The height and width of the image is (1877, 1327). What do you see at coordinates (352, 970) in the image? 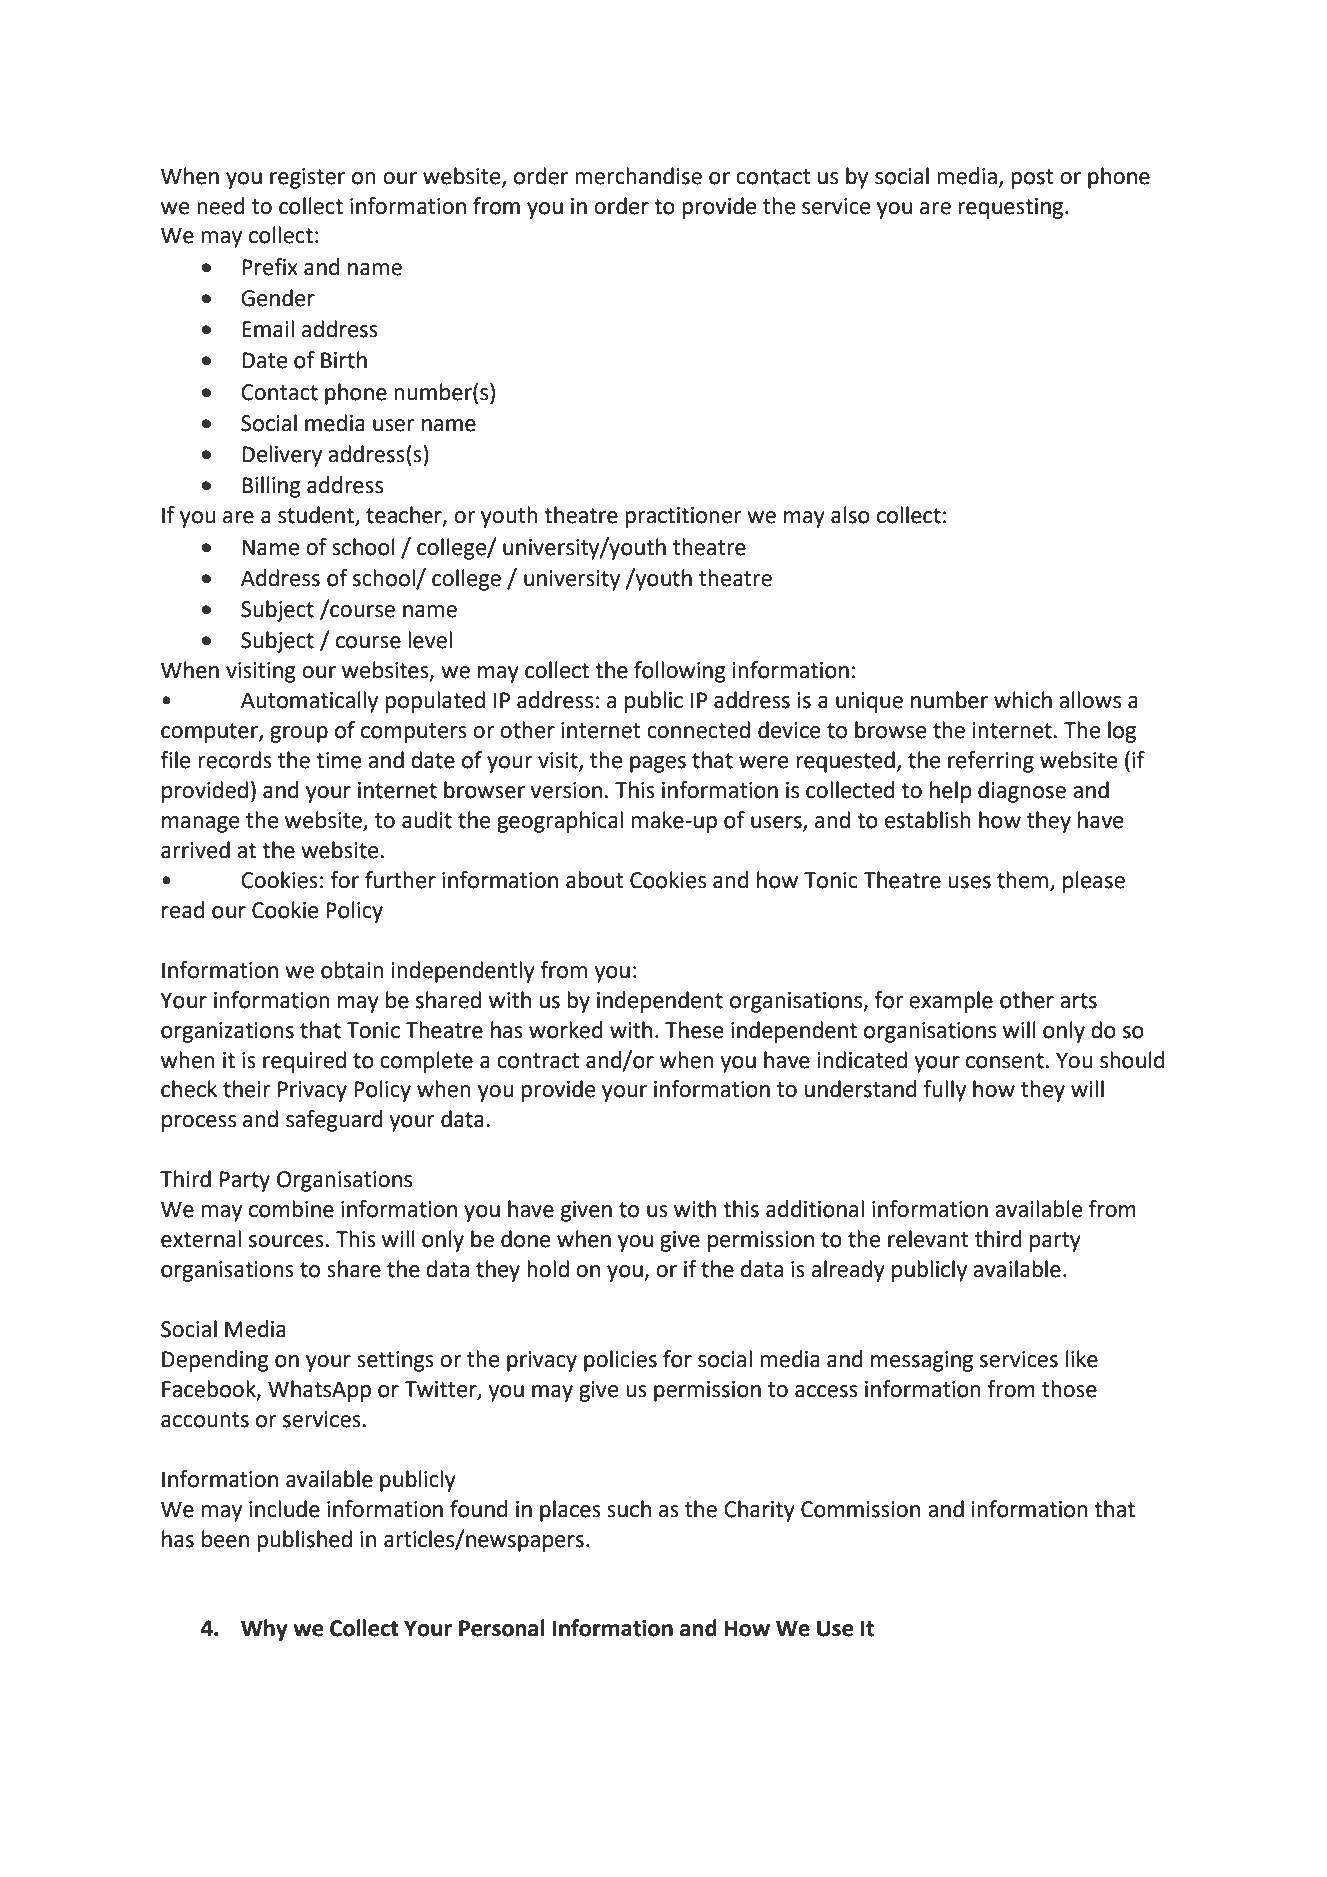
I see `obtain` at bounding box center [352, 970].
